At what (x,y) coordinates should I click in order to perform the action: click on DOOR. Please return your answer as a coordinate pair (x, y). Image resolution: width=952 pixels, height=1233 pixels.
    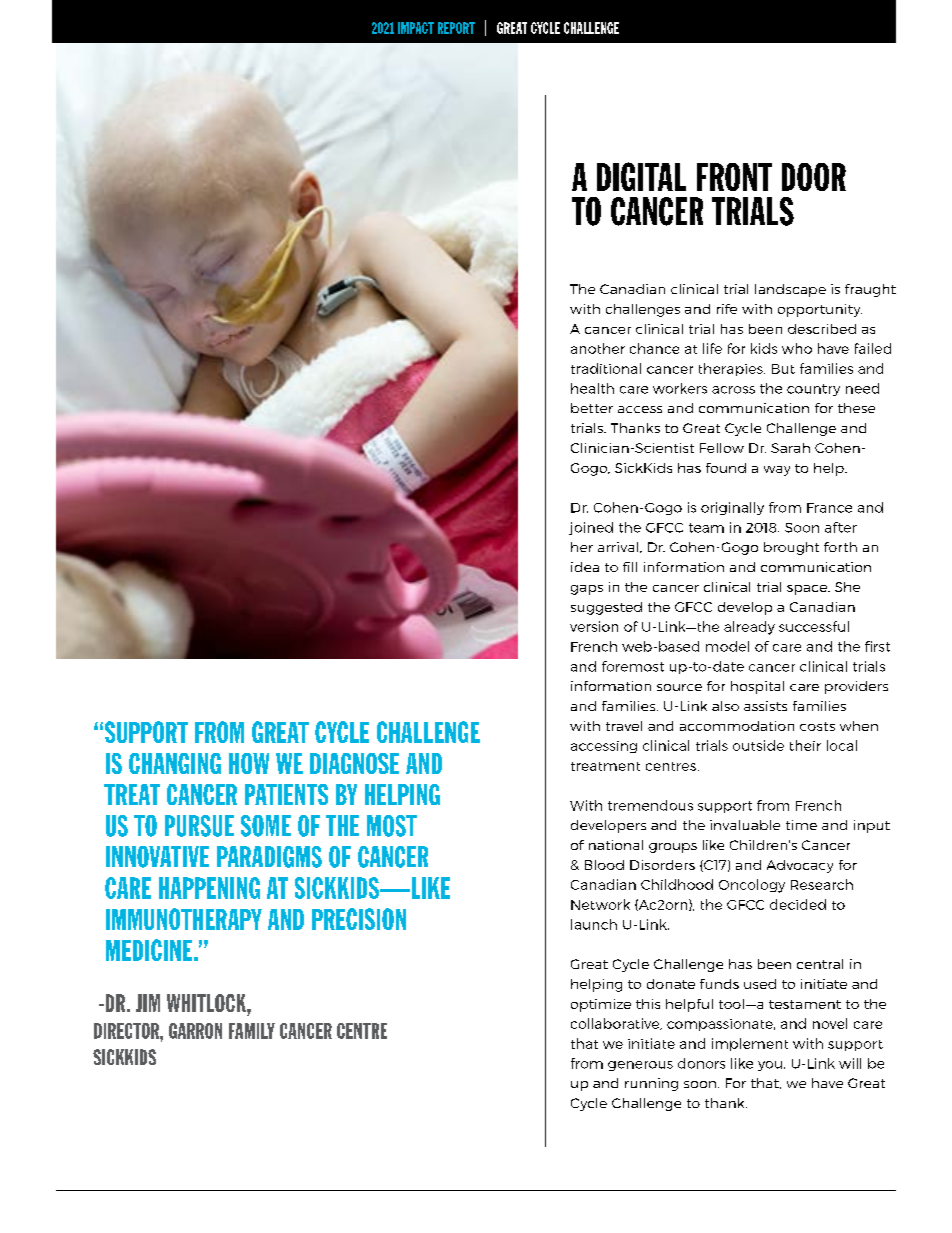
    Looking at the image, I should click on (814, 177).
